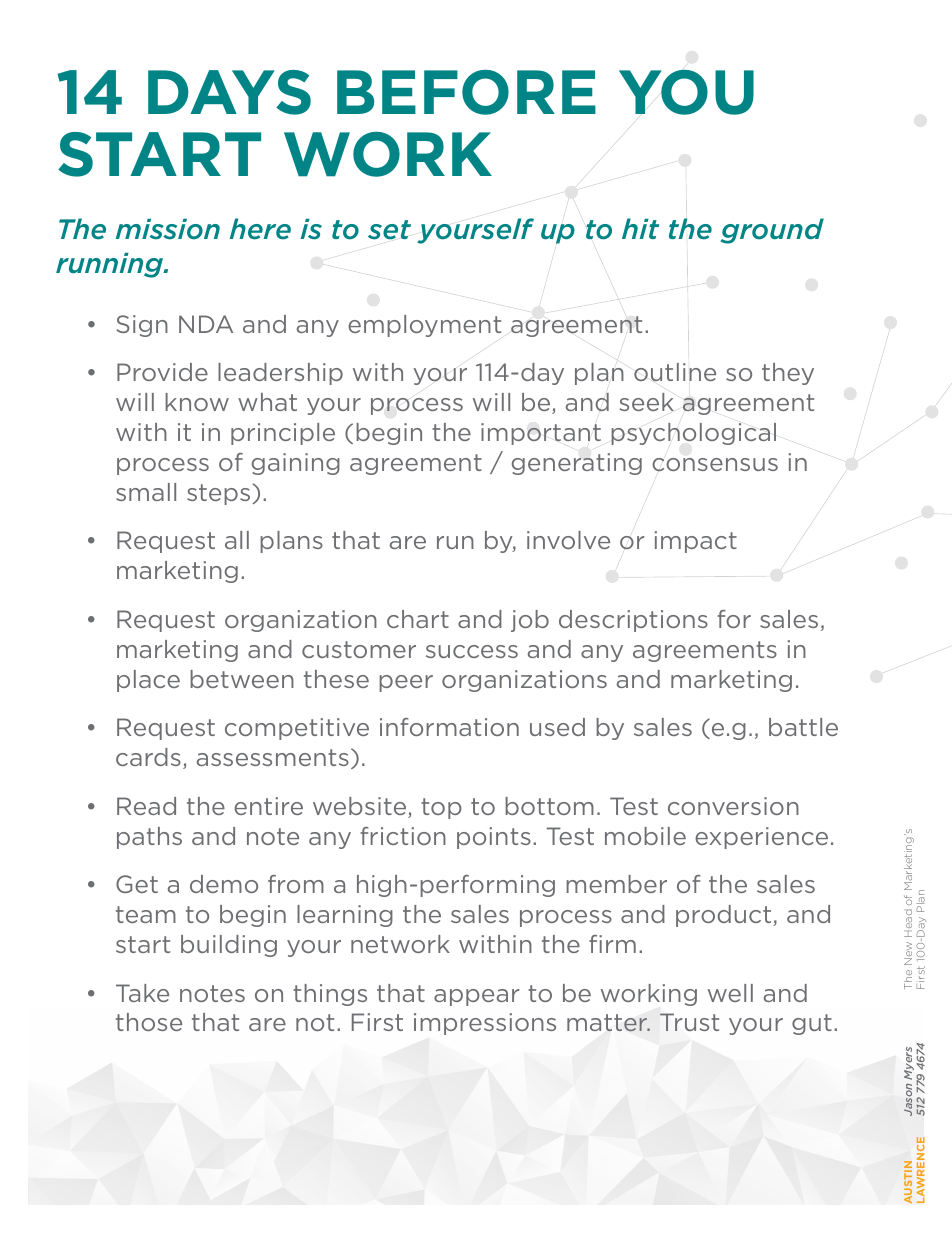  What do you see at coordinates (229, 92) in the screenshot?
I see `DAYS` at bounding box center [229, 92].
